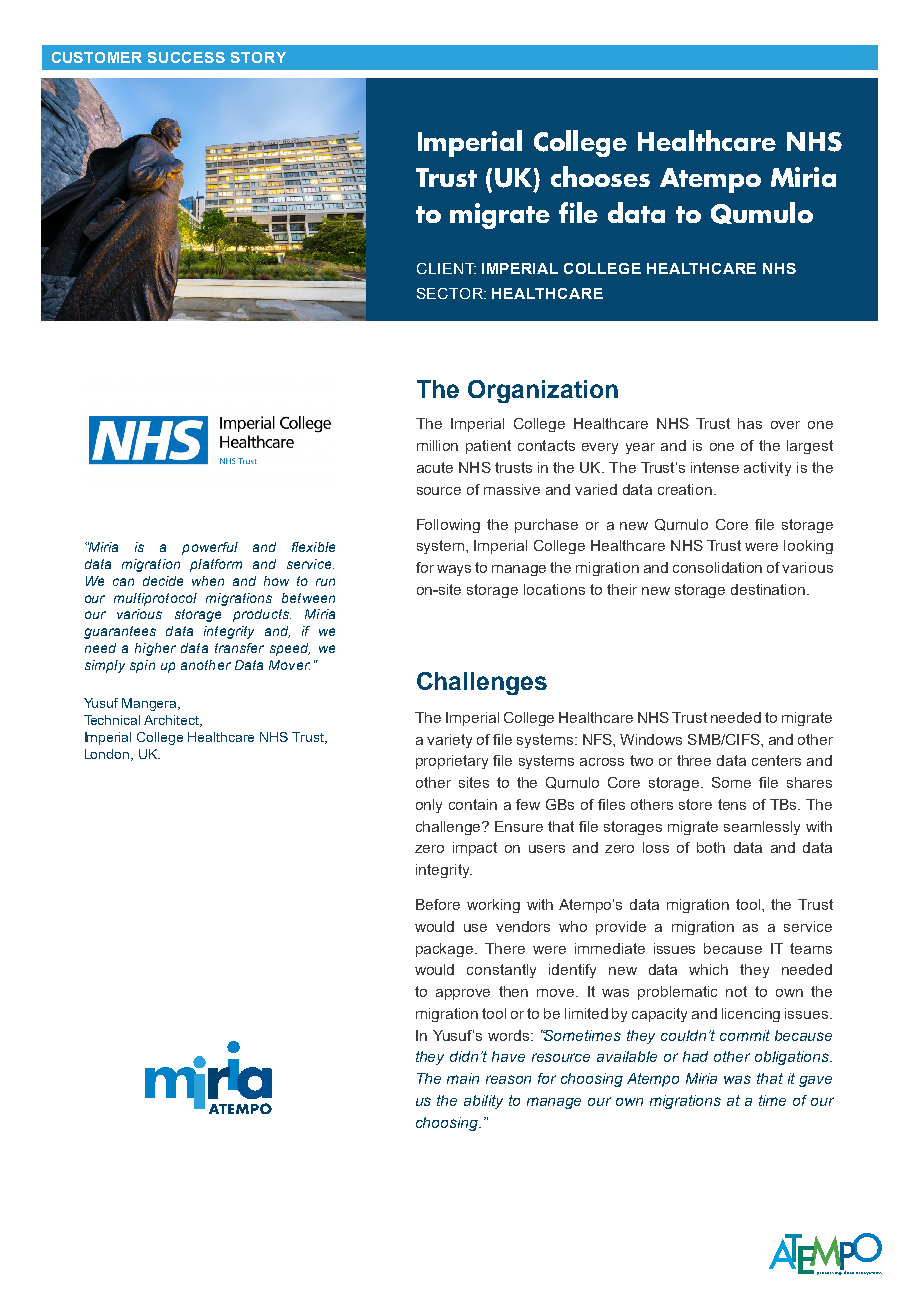 The image size is (924, 1308). What do you see at coordinates (449, 741) in the image?
I see `variety` at bounding box center [449, 741].
